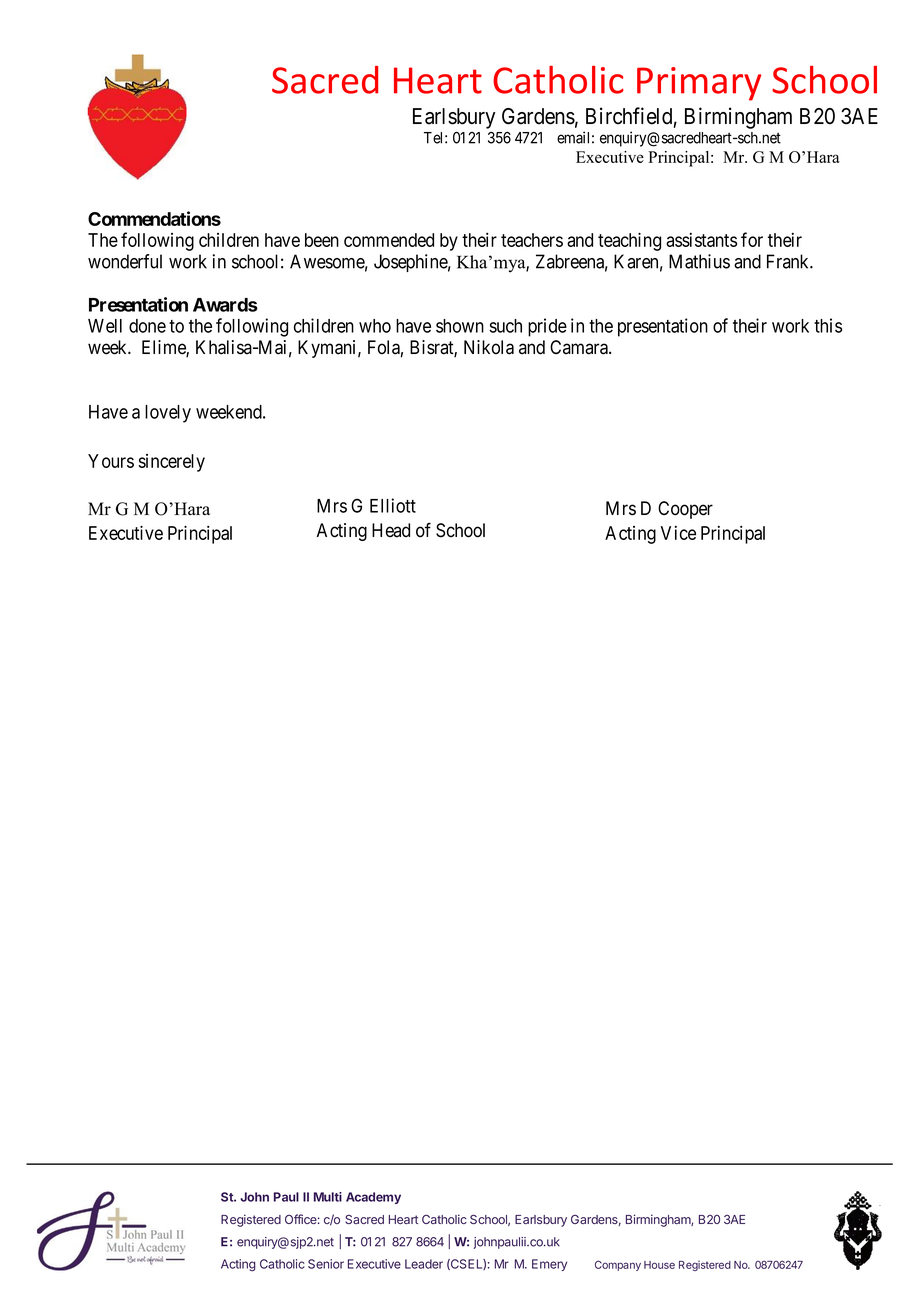 The image size is (924, 1308). What do you see at coordinates (532, 240) in the page?
I see `teachers` at bounding box center [532, 240].
